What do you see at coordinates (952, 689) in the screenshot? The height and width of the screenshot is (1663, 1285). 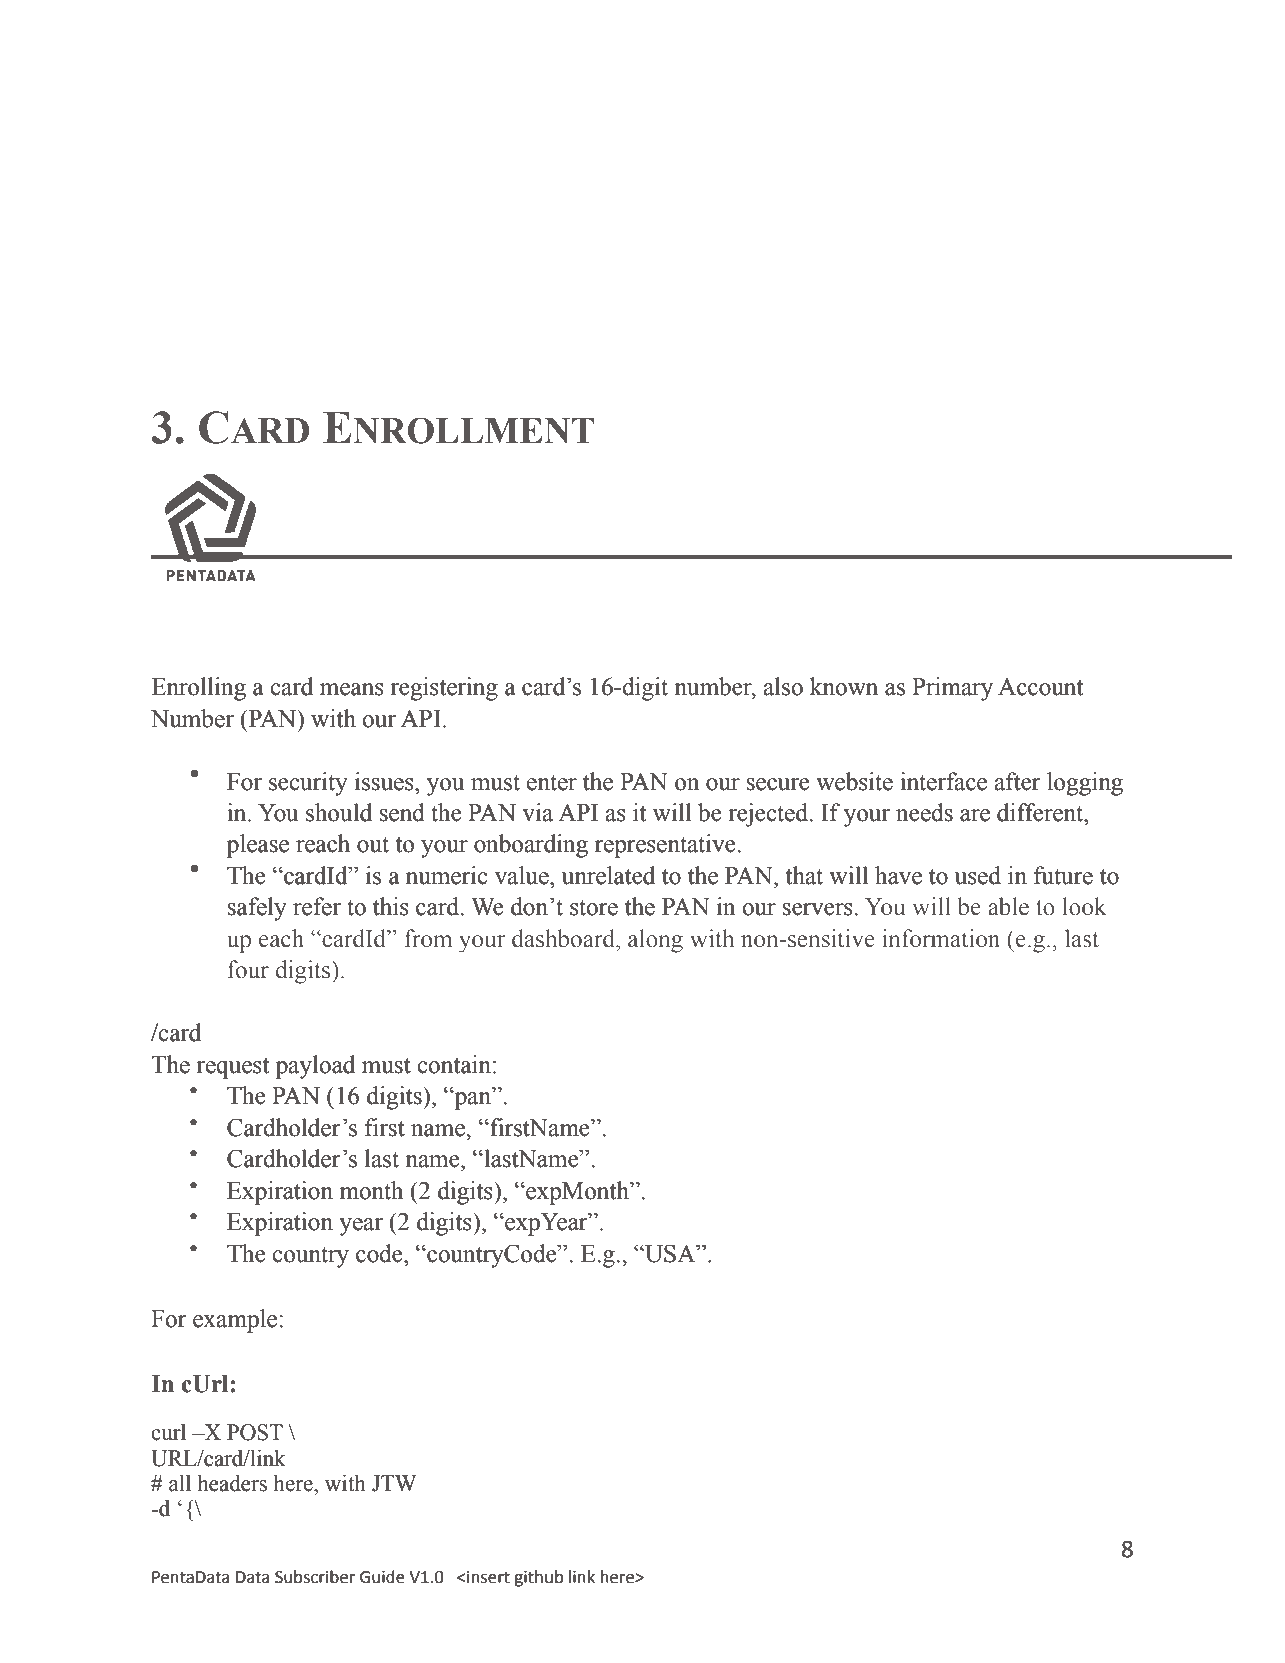 I see `Primary` at bounding box center [952, 689].
